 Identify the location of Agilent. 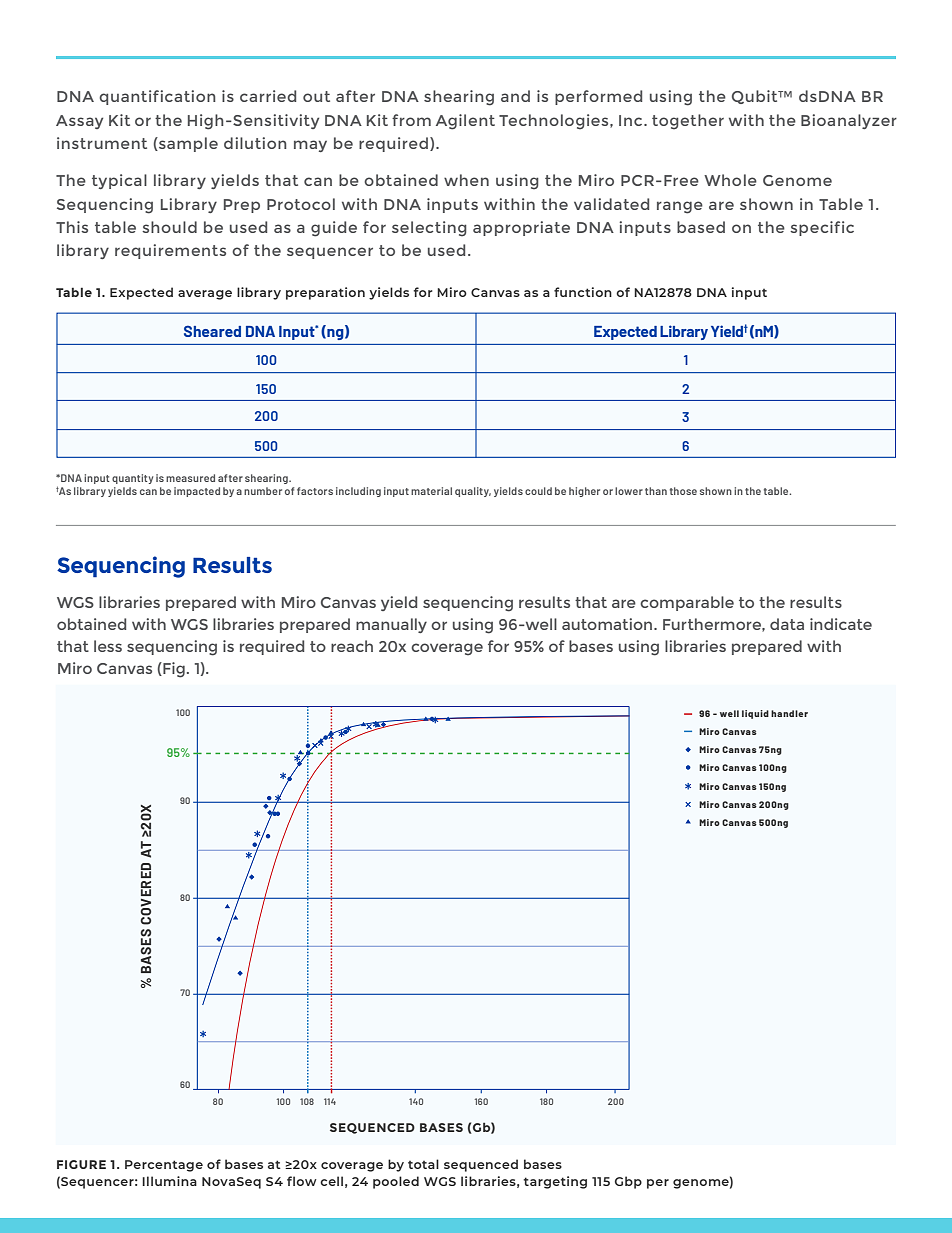
(465, 122).
